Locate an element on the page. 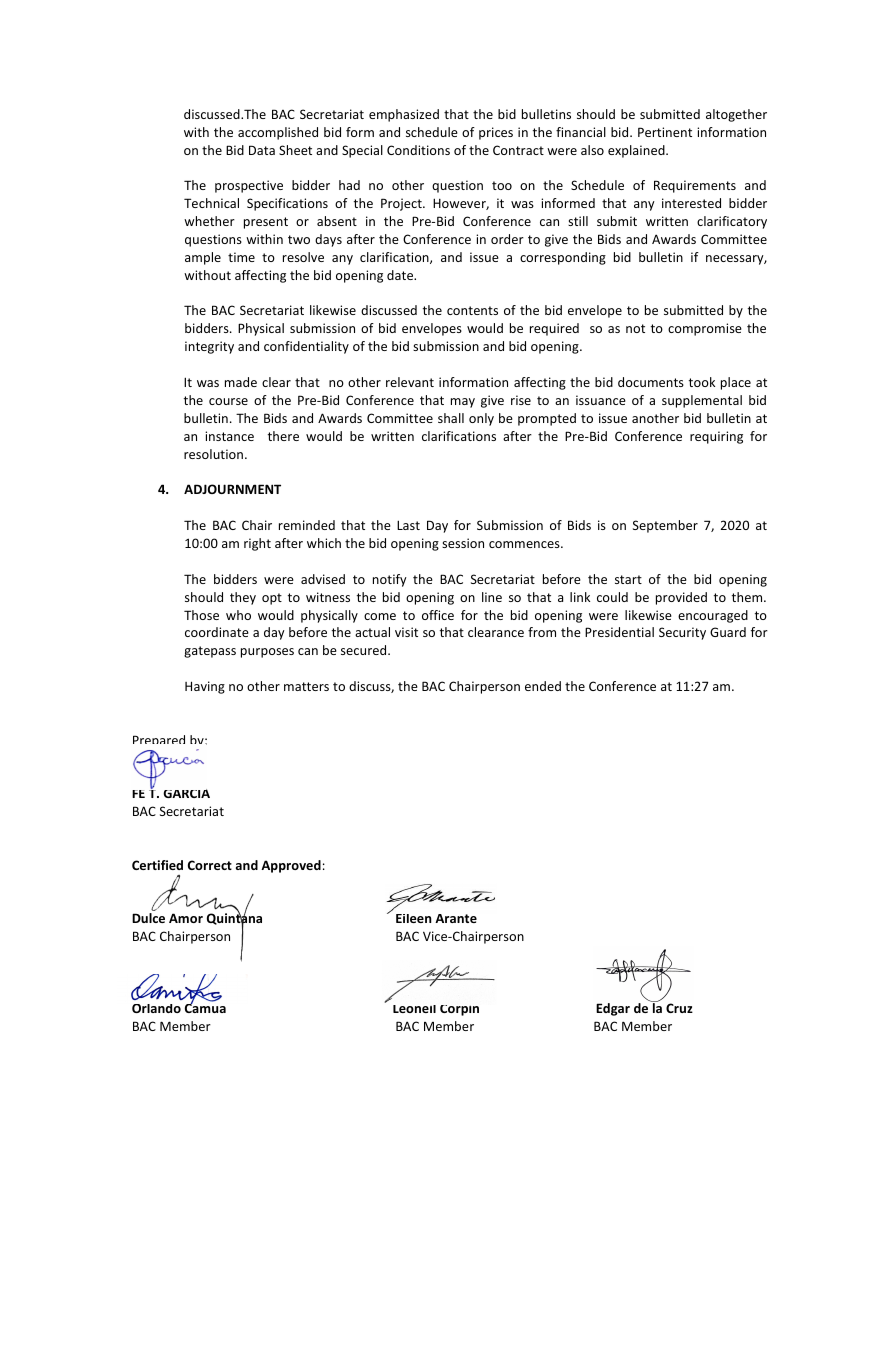 The height and width of the document is (1371, 896). Data is located at coordinates (262, 150).
